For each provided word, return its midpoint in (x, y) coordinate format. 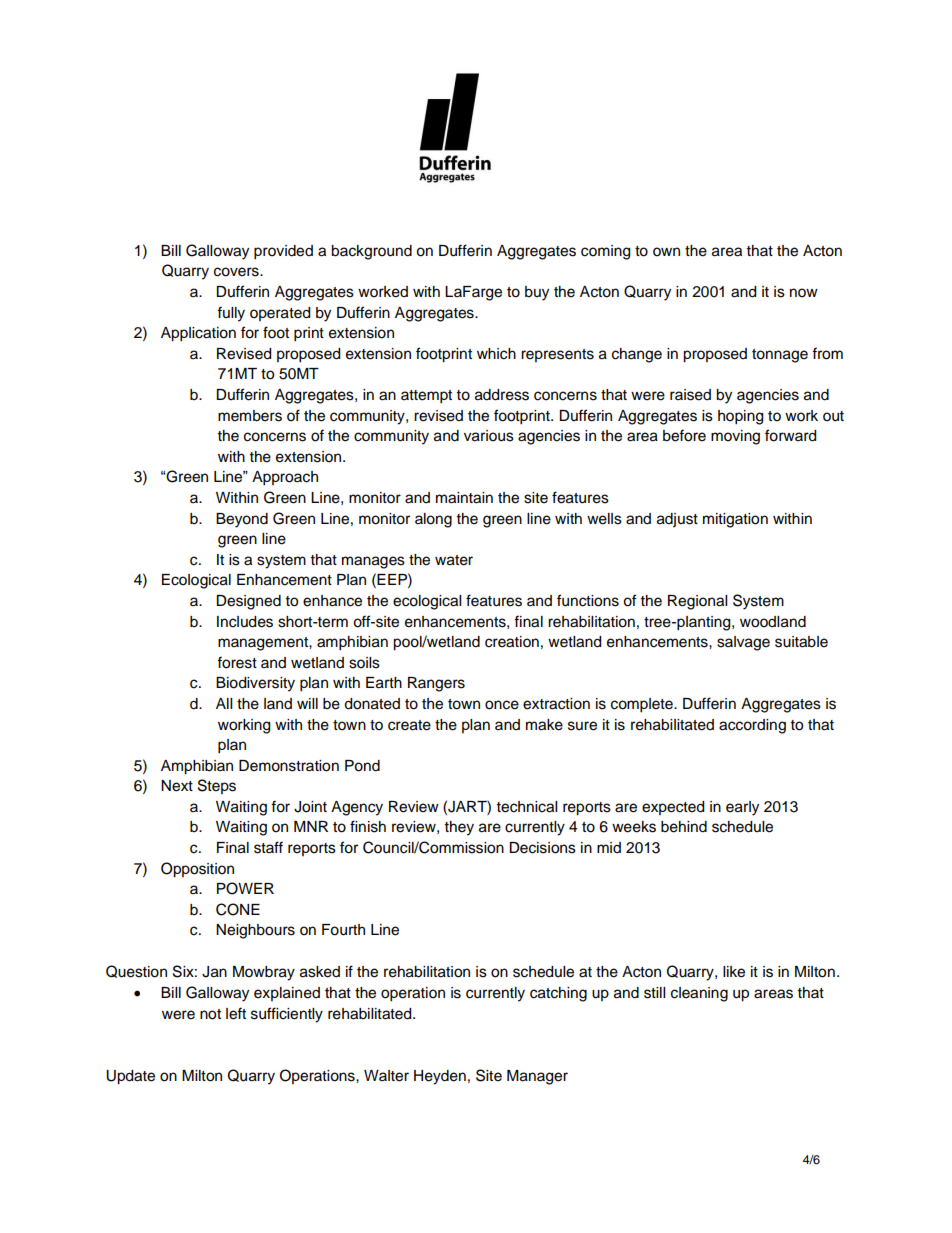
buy (537, 293)
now (804, 293)
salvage (743, 643)
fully (231, 314)
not (210, 1014)
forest (237, 662)
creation (512, 642)
